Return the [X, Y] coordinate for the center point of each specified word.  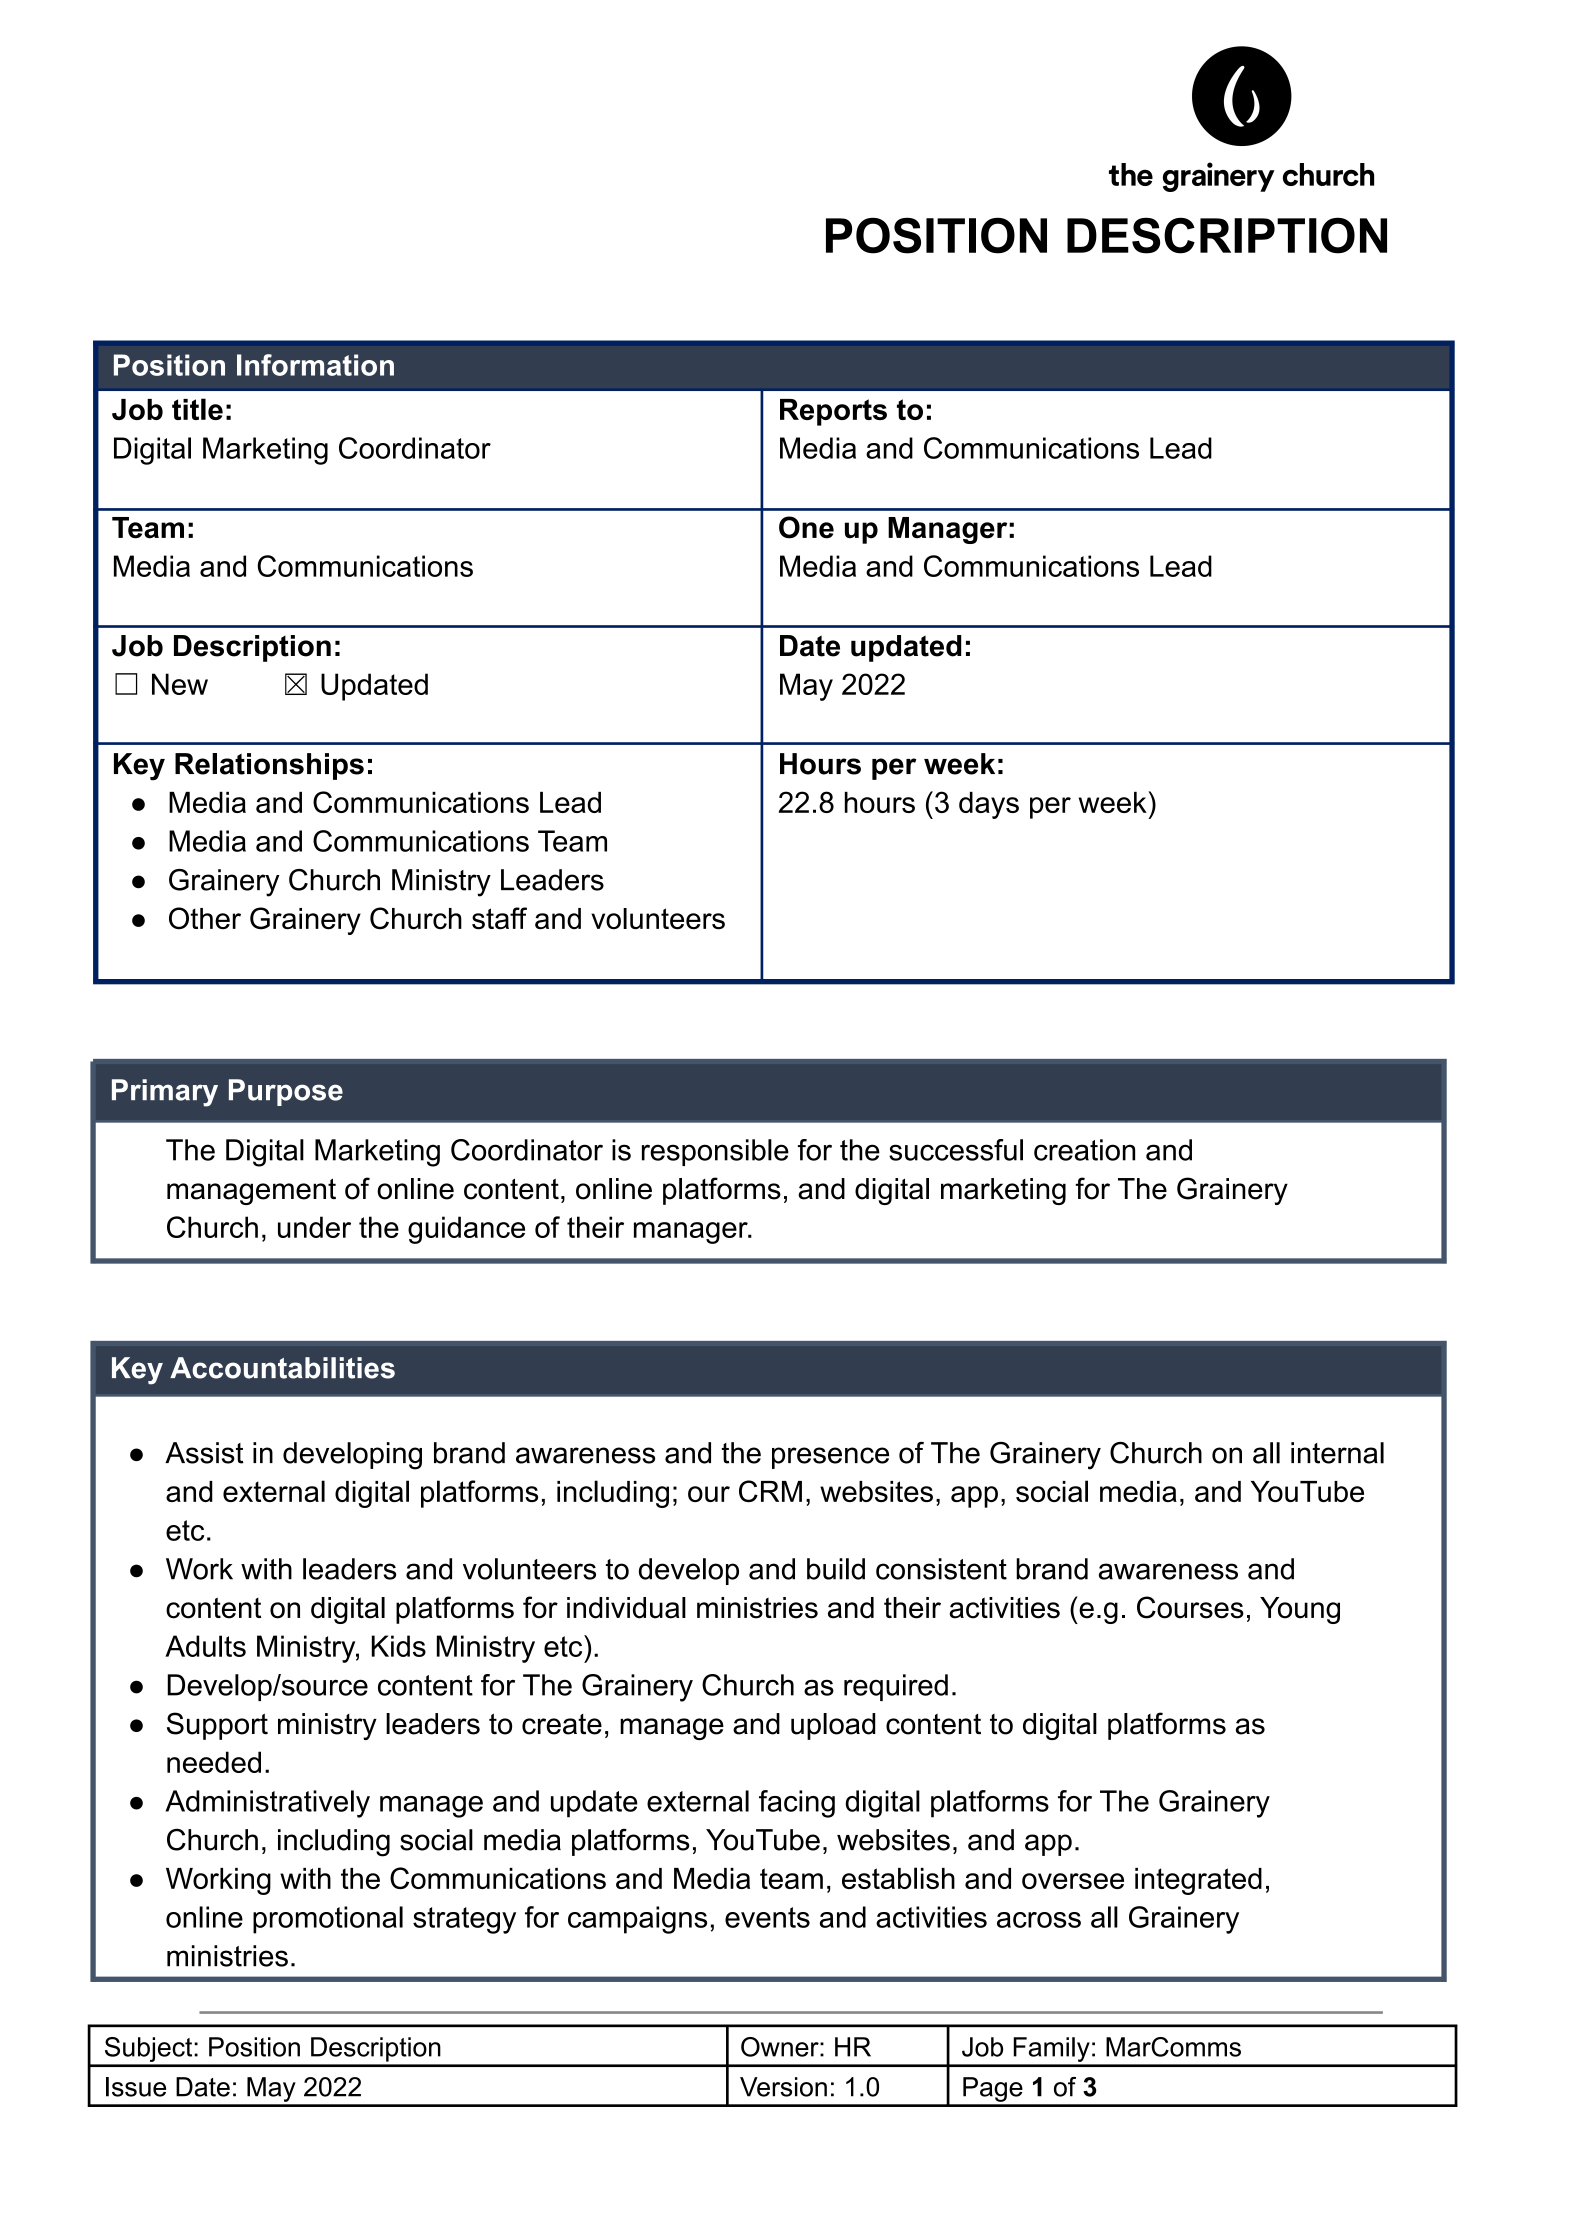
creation [1084, 1150]
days [989, 805]
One [806, 527]
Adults [205, 1646]
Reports [833, 412]
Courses [1190, 1607]
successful [956, 1150]
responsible [715, 1152]
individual [626, 1608]
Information [315, 365]
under [314, 1227]
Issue [136, 2087]
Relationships [269, 766]
